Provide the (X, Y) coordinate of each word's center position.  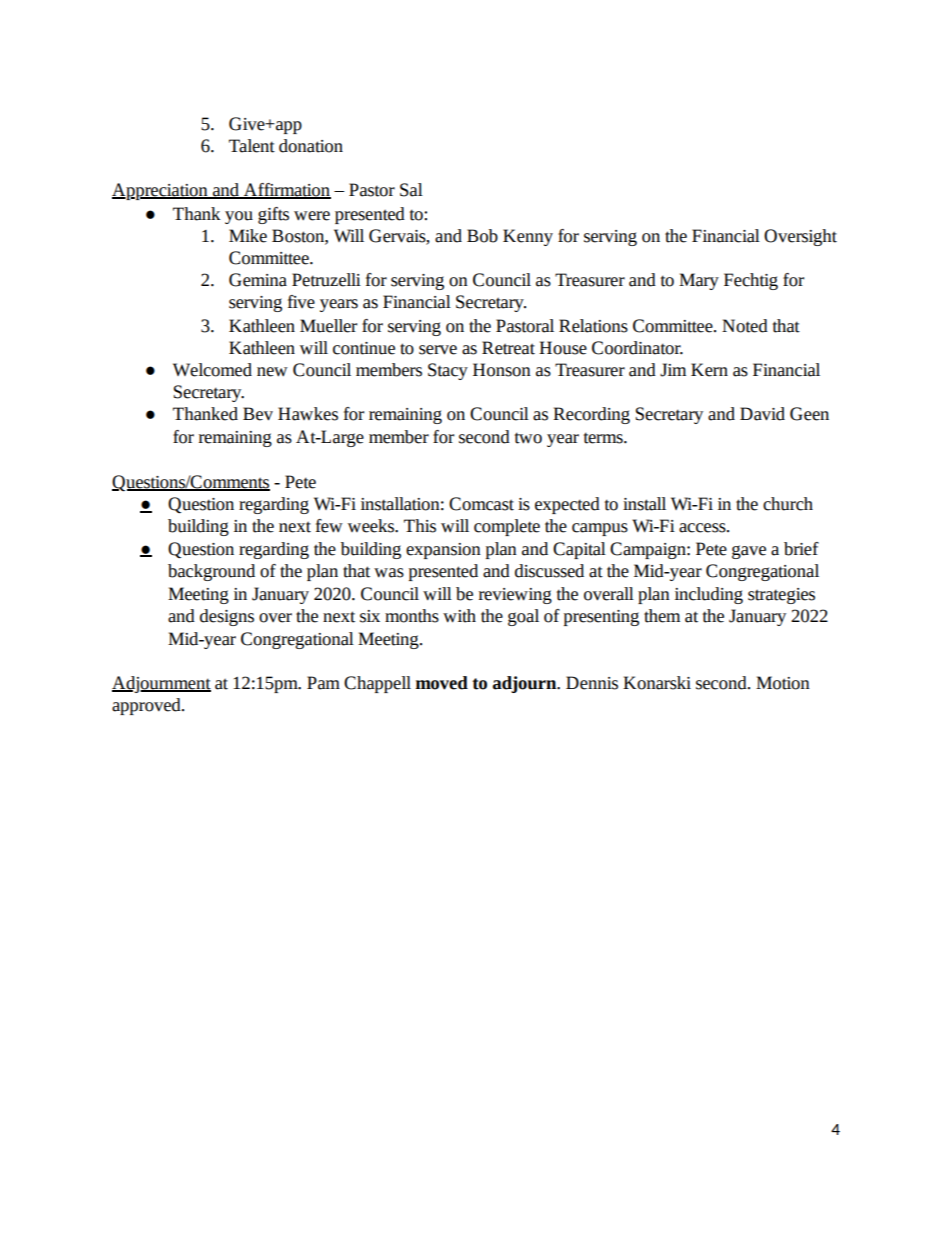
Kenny (528, 237)
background (211, 572)
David (762, 414)
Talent (252, 146)
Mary (699, 281)
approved (147, 706)
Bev (258, 414)
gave (749, 552)
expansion (443, 551)
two (528, 438)
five (301, 302)
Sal (411, 190)
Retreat (508, 348)
